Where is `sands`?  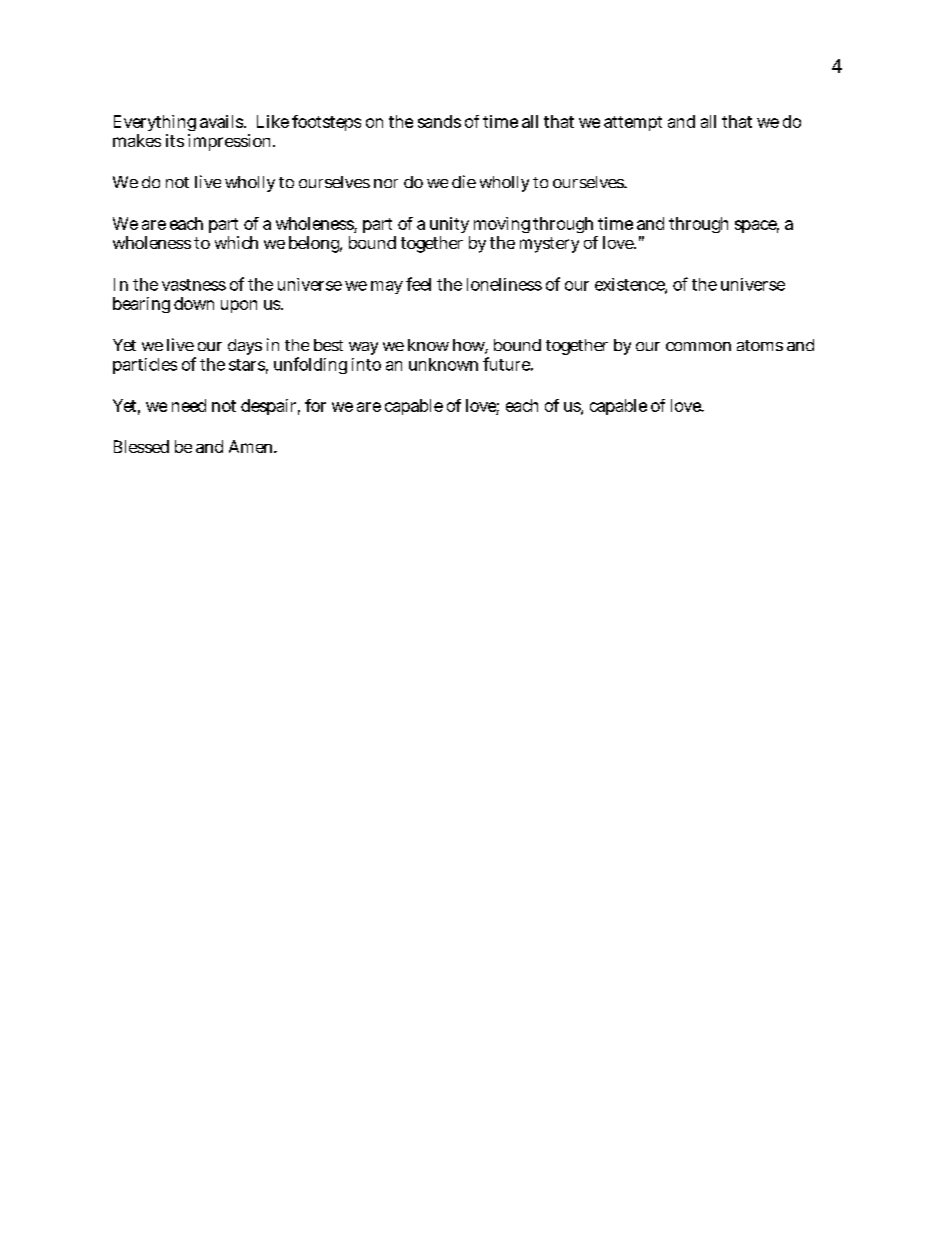 sands is located at coordinates (439, 121).
